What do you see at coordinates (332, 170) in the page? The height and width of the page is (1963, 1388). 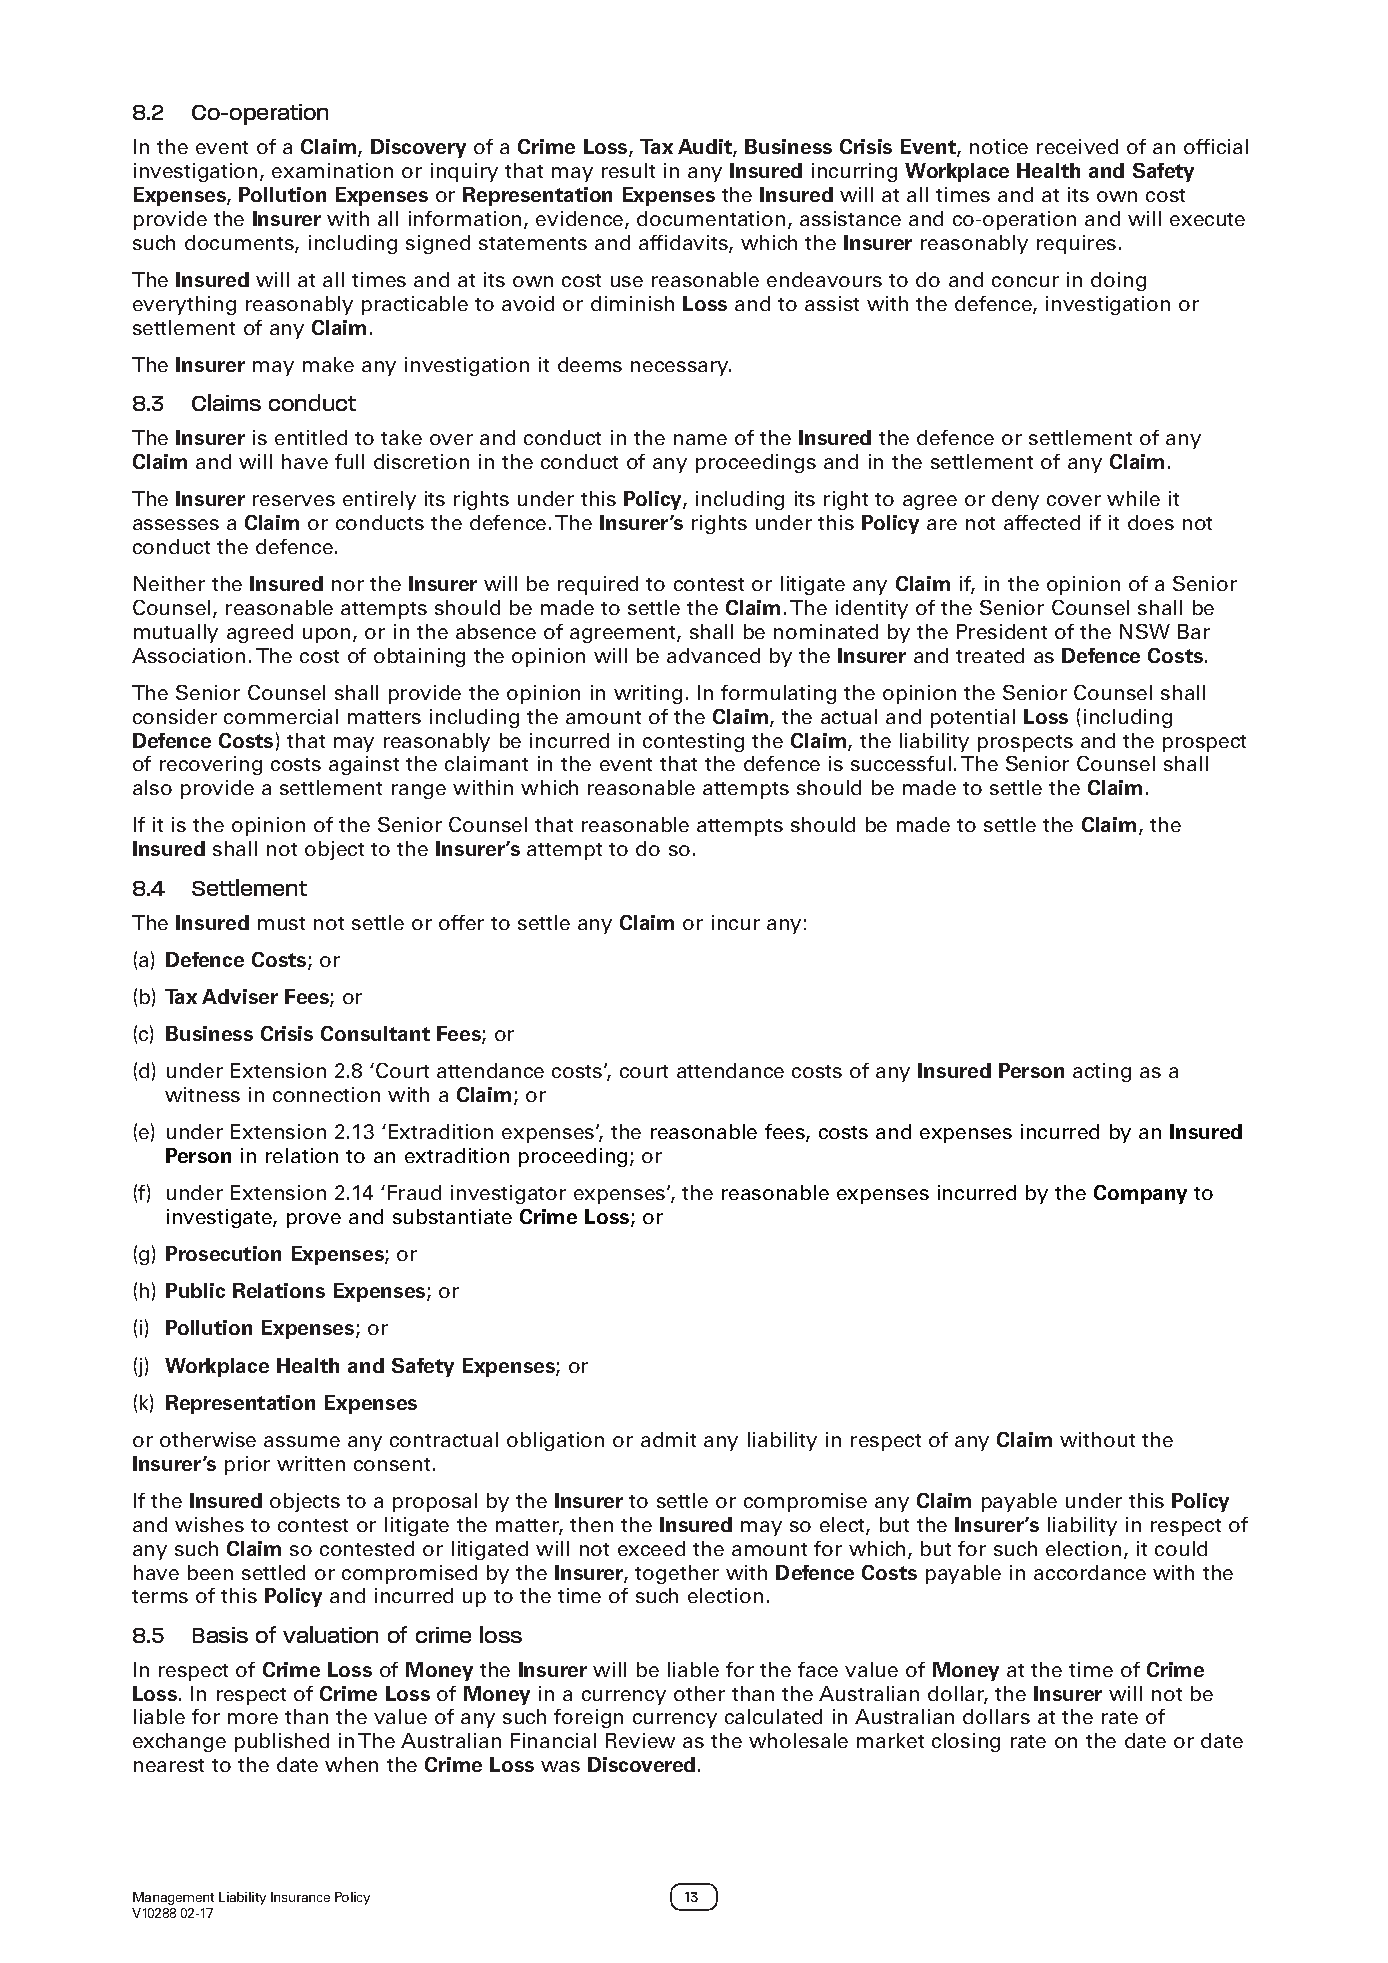 I see `examination` at bounding box center [332, 170].
